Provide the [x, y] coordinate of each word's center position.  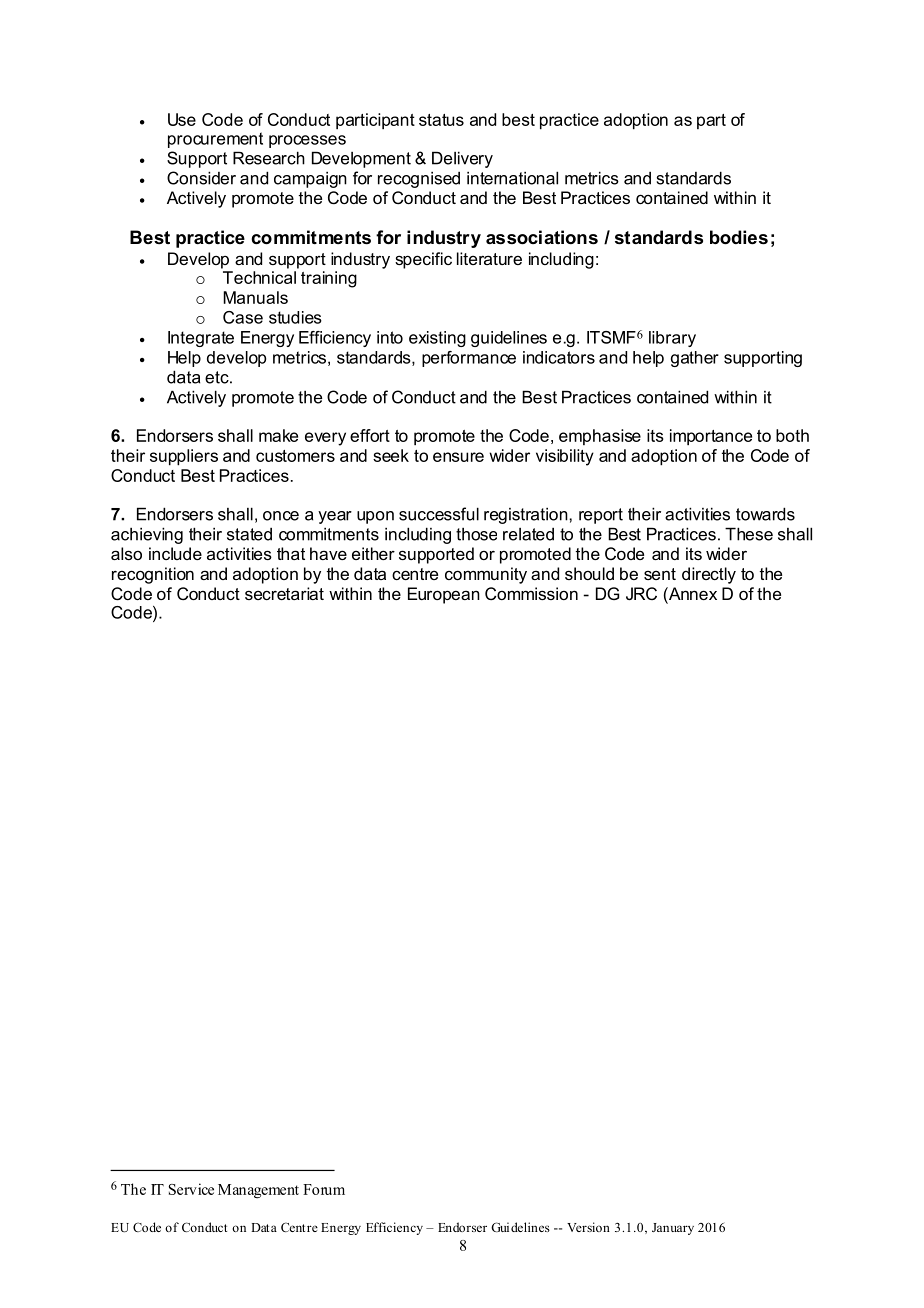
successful [439, 514]
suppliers [184, 457]
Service [191, 1189]
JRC [641, 593]
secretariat [284, 593]
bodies [739, 237]
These [749, 534]
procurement [215, 140]
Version [588, 1227]
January [673, 1229]
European [444, 595]
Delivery [462, 159]
